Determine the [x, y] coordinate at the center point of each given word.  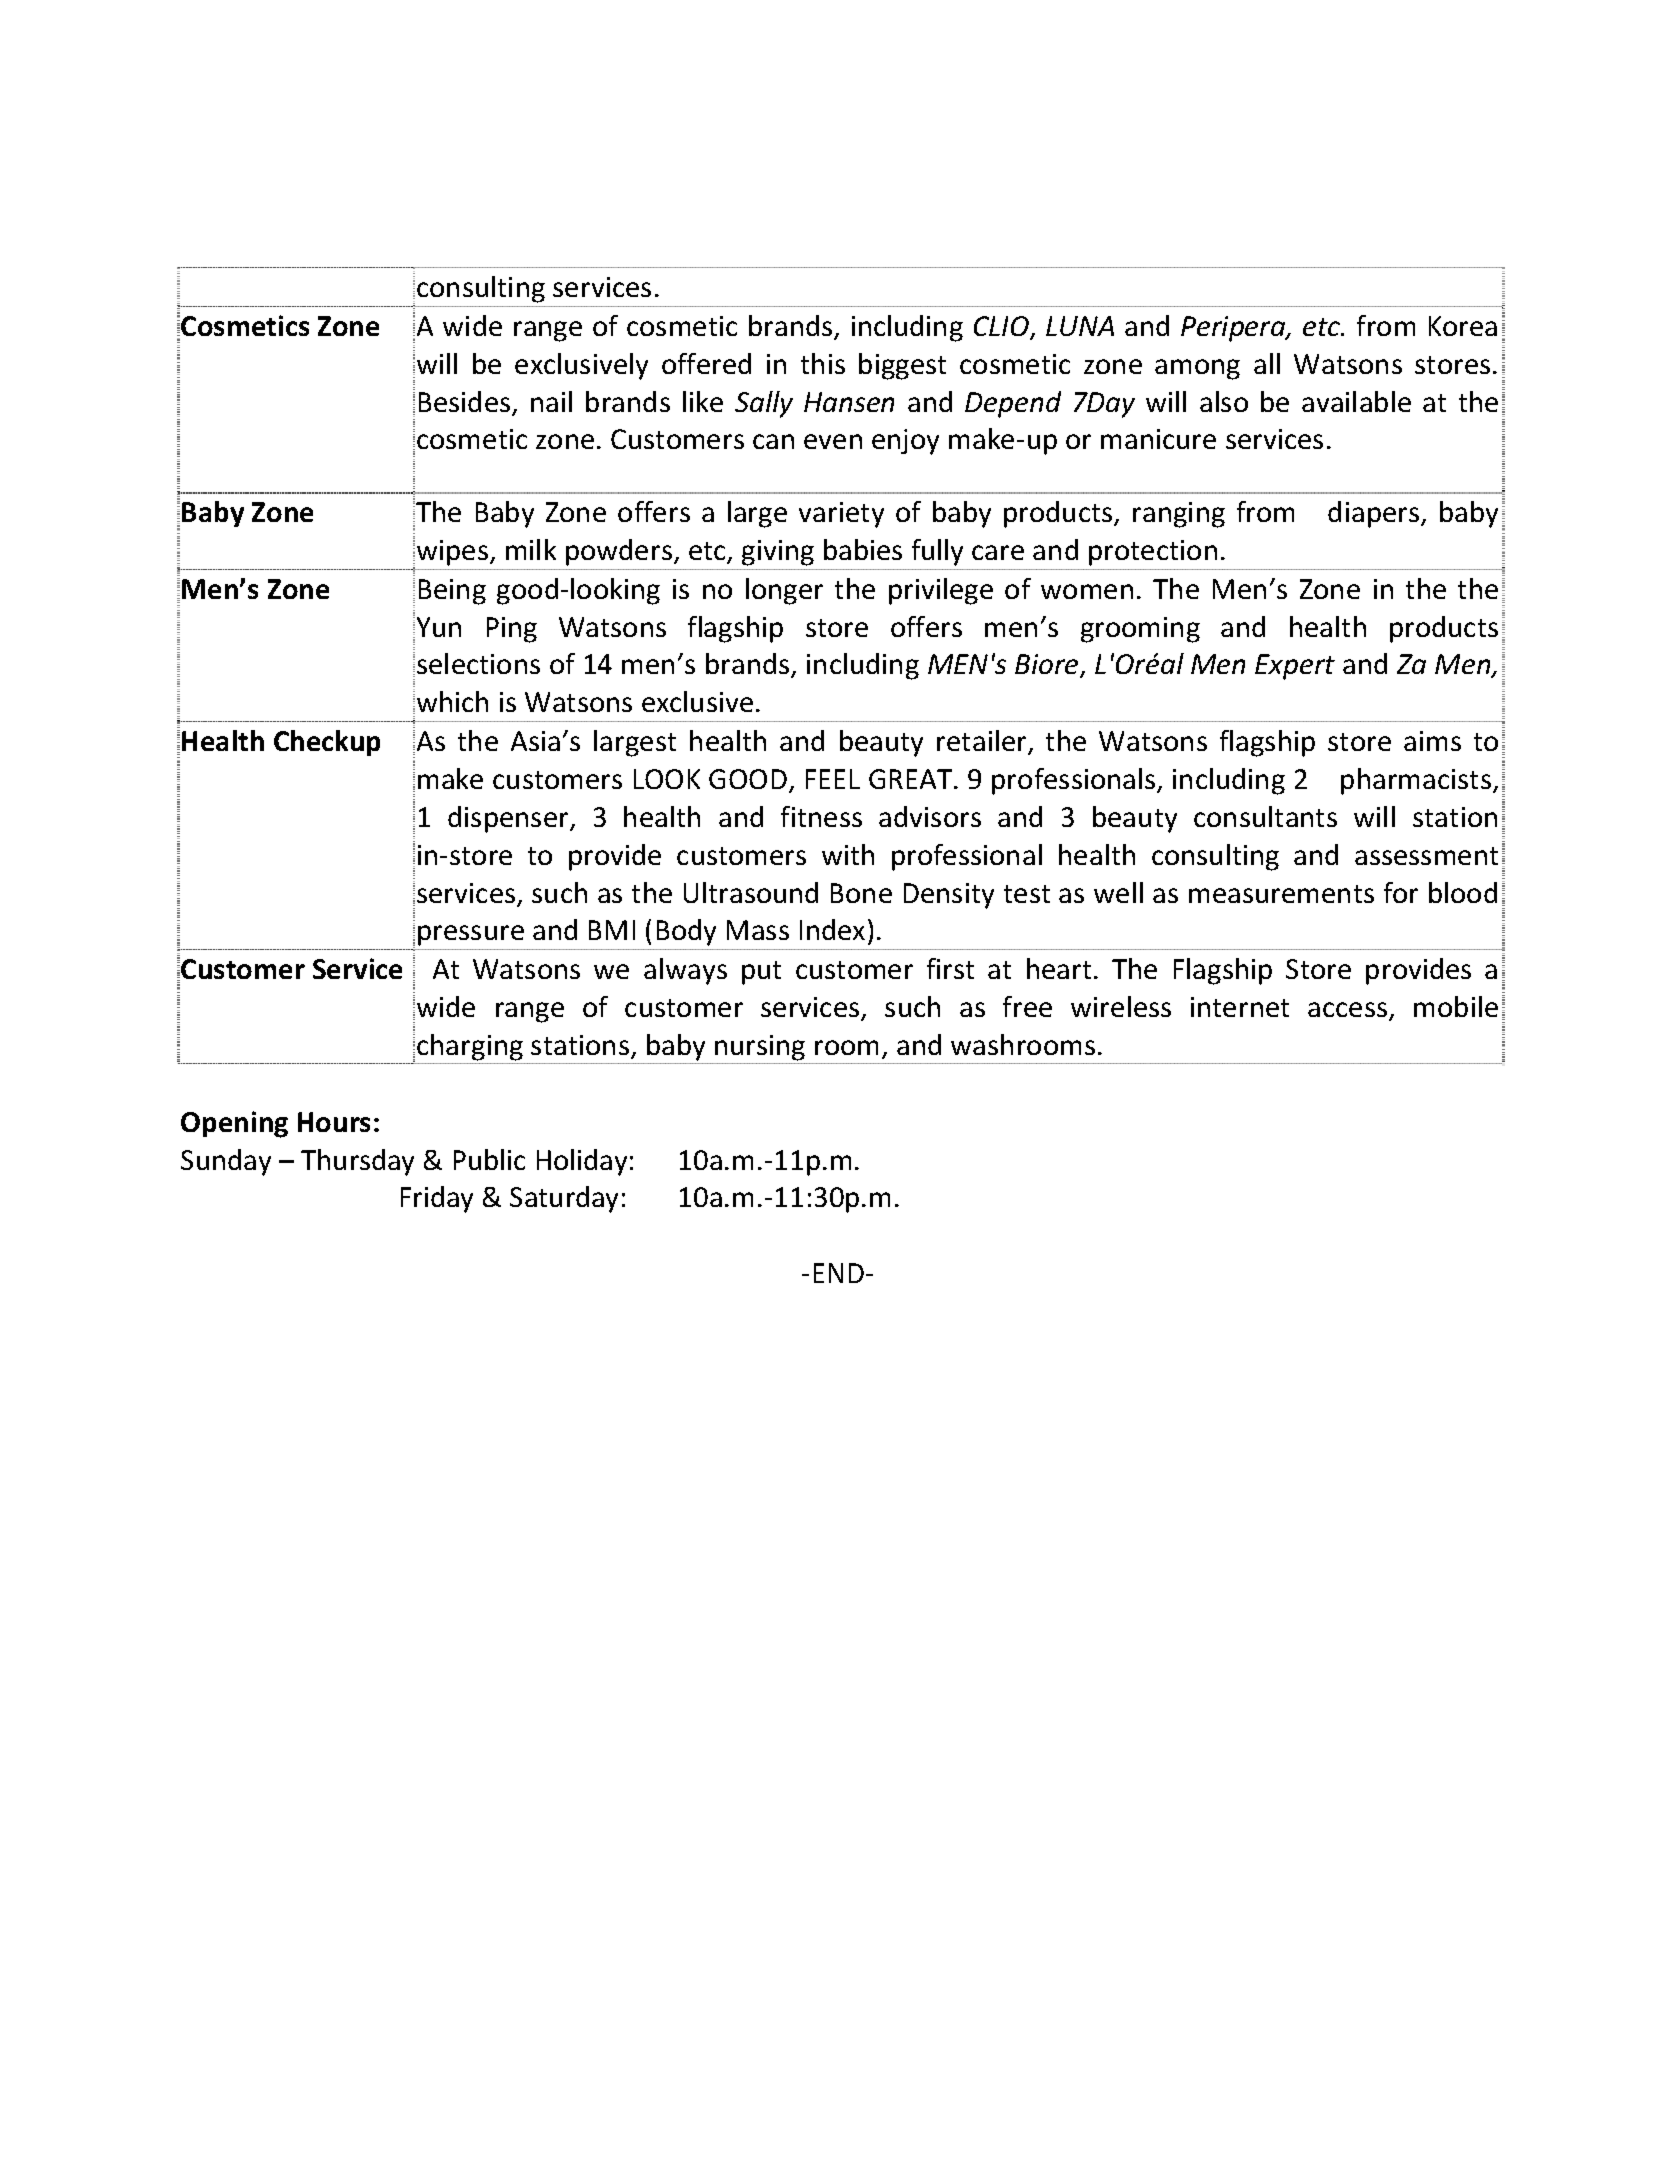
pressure [471, 935]
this [823, 363]
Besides [466, 403]
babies [863, 549]
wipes [454, 553]
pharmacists [1416, 781]
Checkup [327, 743]
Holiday [582, 1162]
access [1349, 1011]
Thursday [357, 1162]
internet [1240, 1007]
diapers [1375, 514]
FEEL [833, 779]
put [761, 973]
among [1197, 369]
